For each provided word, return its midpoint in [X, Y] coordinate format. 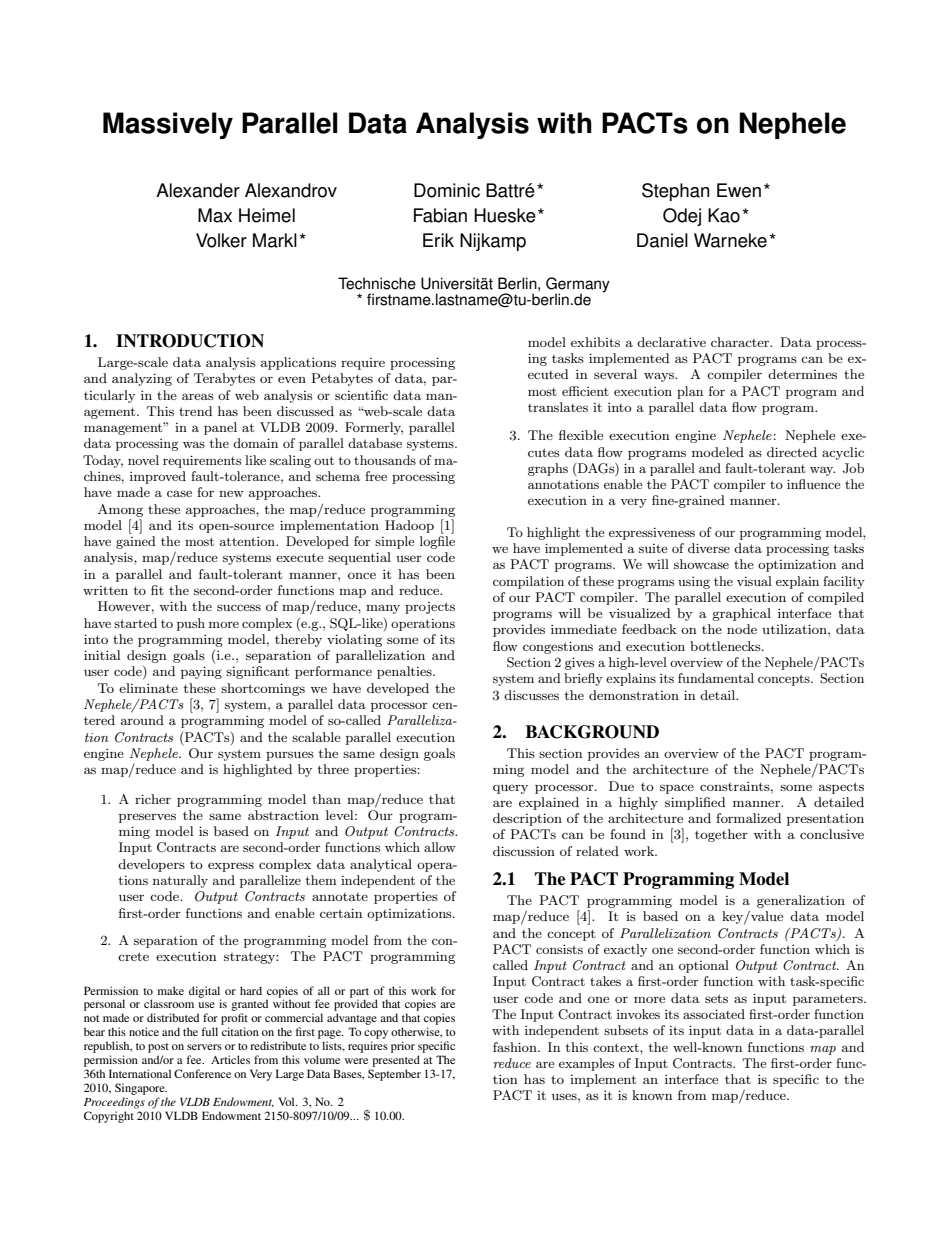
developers [151, 865]
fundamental [716, 678]
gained [136, 542]
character [741, 342]
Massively [168, 125]
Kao [724, 215]
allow [440, 847]
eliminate [148, 688]
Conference [202, 1073]
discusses [531, 695]
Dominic [447, 190]
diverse [709, 548]
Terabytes [224, 379]
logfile [437, 542]
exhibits [595, 342]
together [721, 835]
